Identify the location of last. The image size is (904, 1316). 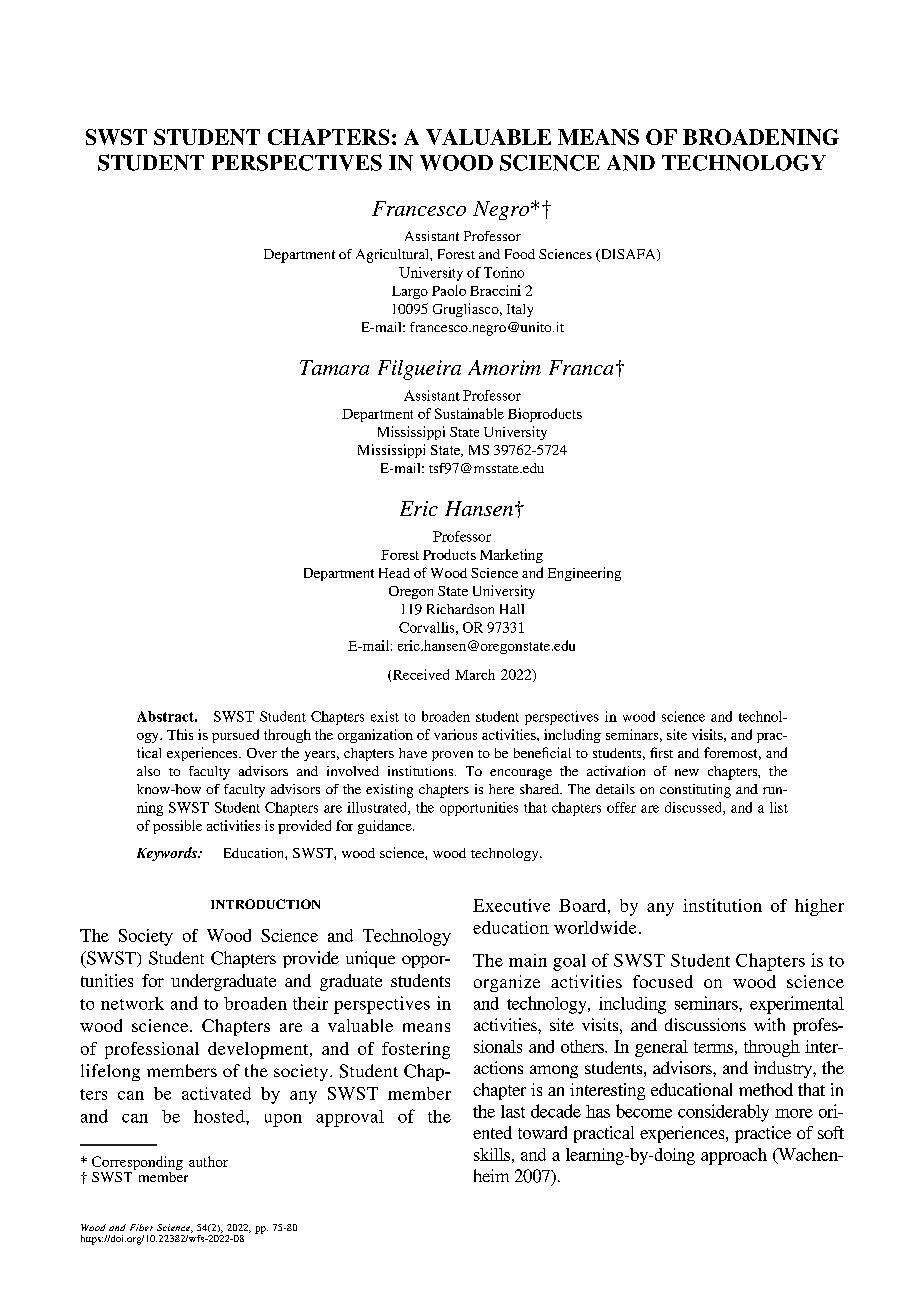
(513, 1111).
